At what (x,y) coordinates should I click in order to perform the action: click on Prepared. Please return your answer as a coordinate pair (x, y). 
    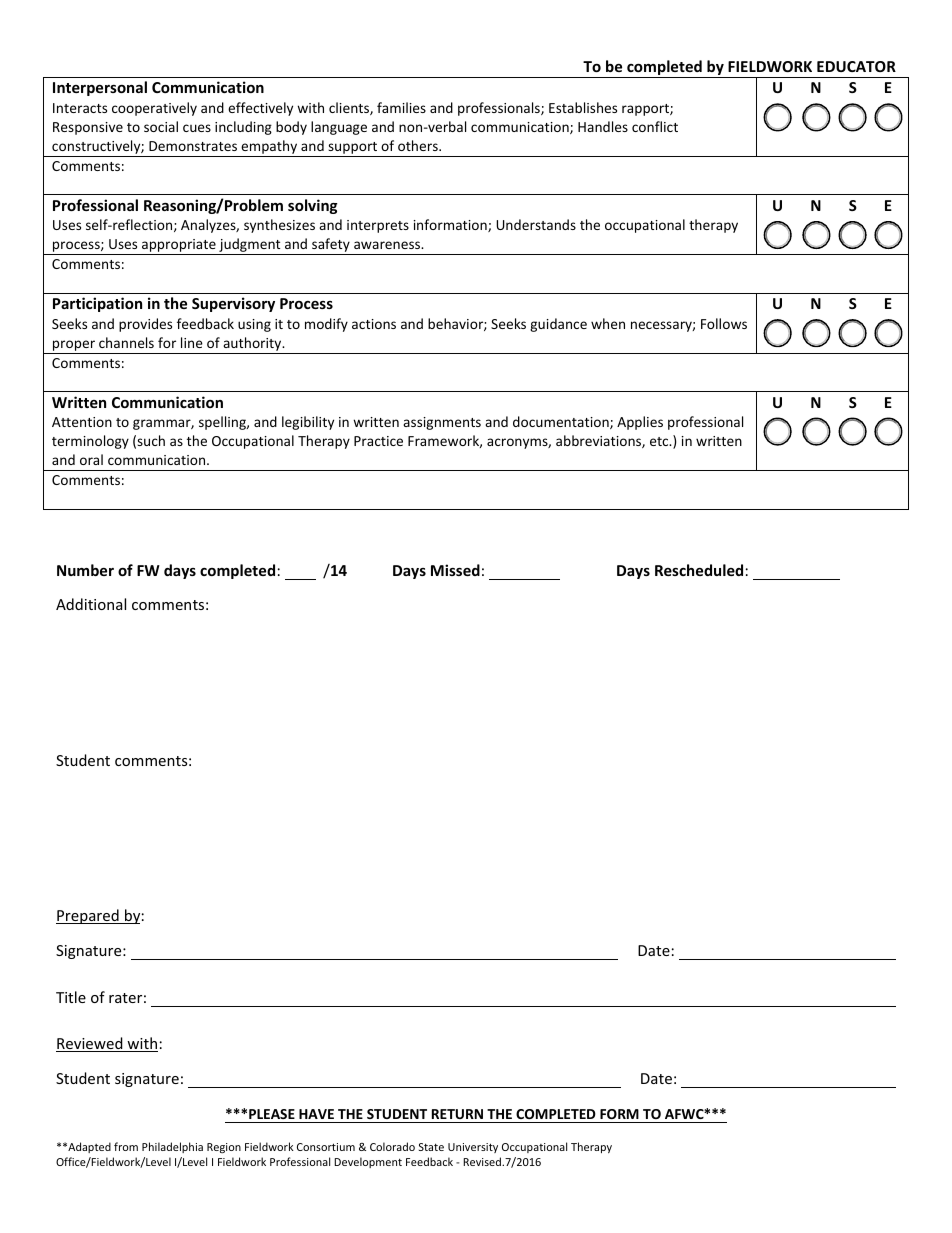
    Looking at the image, I should click on (88, 916).
